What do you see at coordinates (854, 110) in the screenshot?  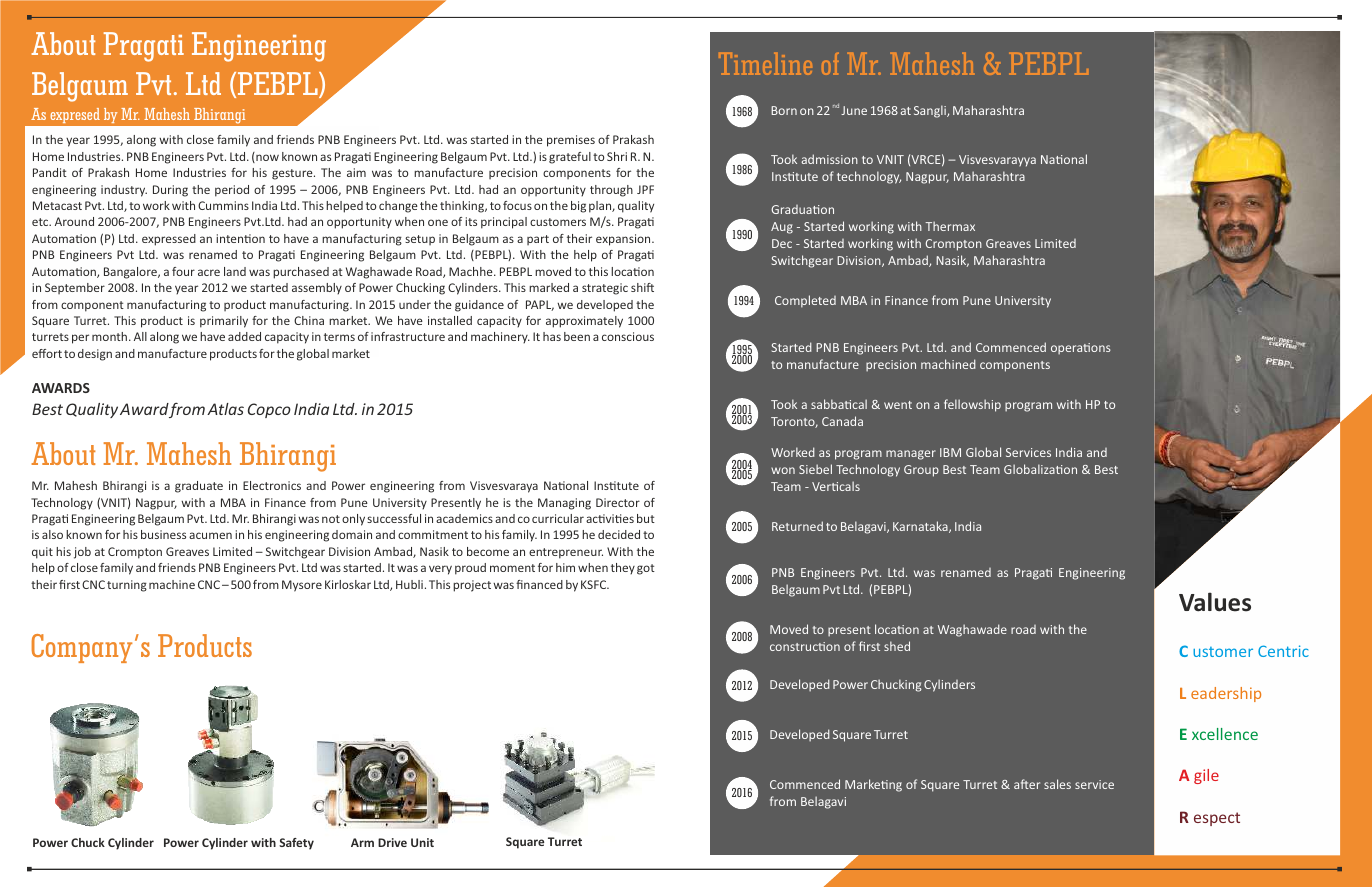 I see `June` at bounding box center [854, 110].
